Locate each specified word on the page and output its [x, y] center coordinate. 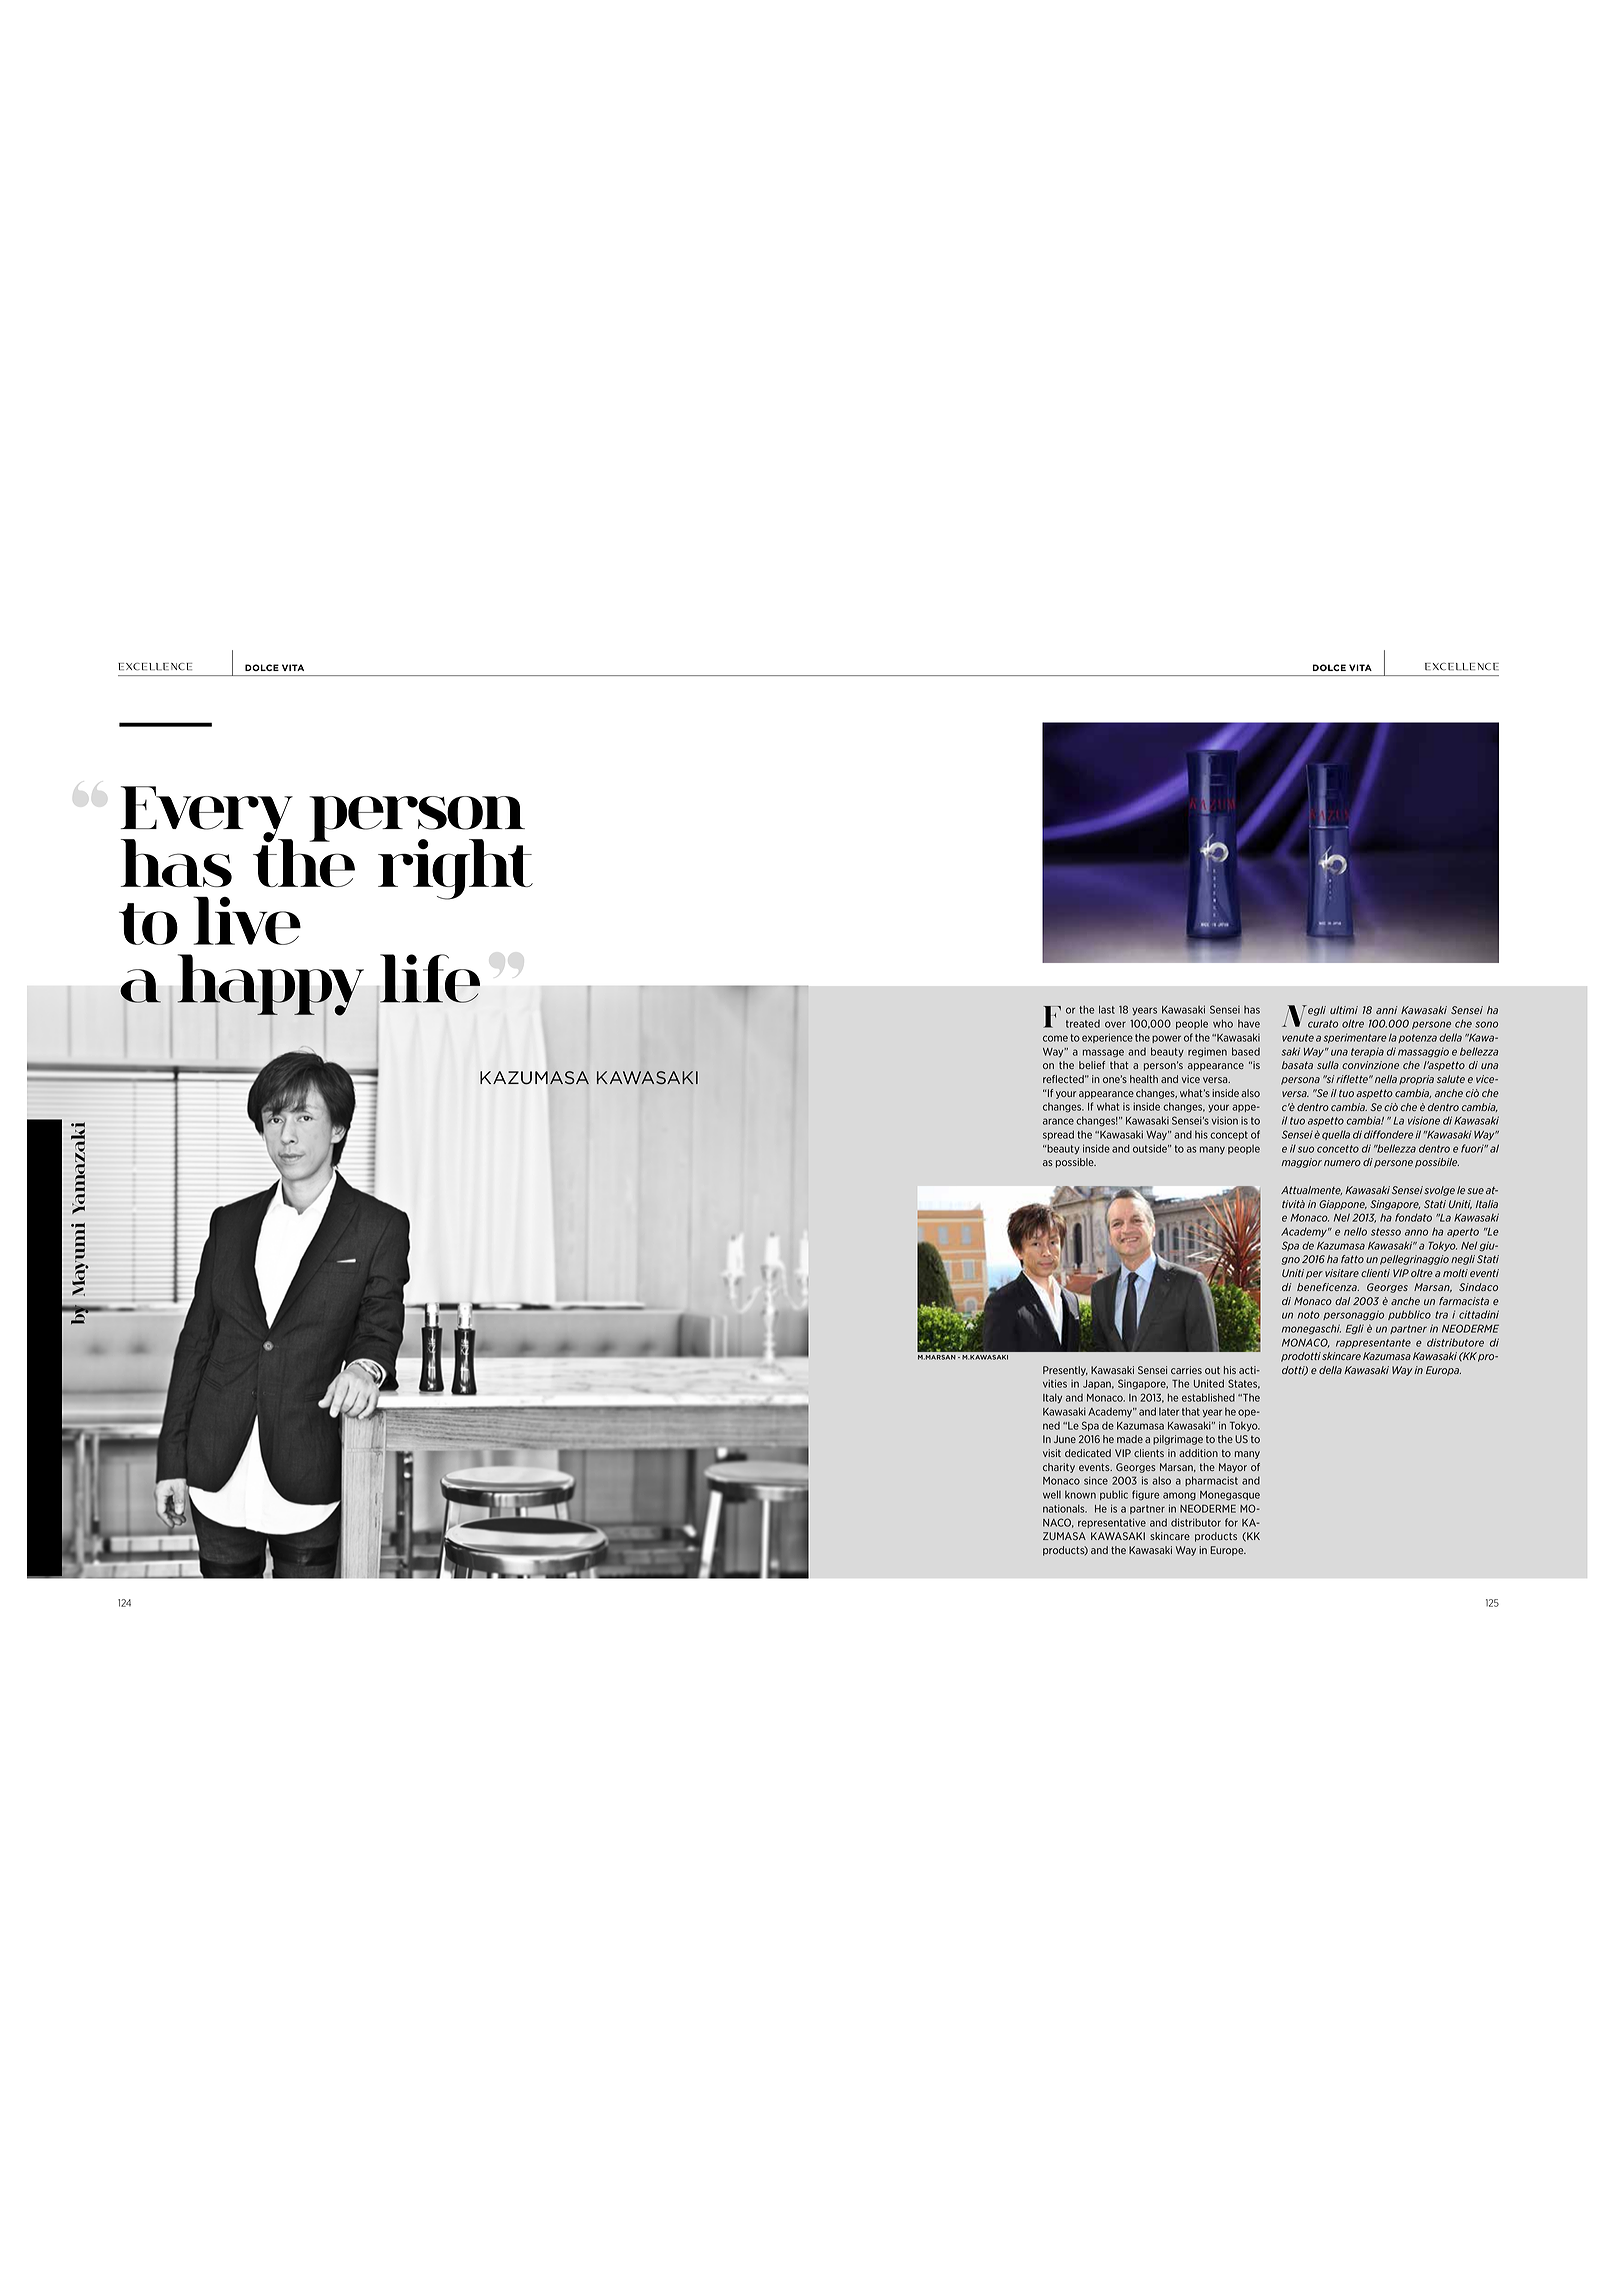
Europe [1228, 1551]
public [1114, 1495]
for [1231, 1522]
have [1249, 1024]
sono [1486, 1024]
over [1115, 1024]
